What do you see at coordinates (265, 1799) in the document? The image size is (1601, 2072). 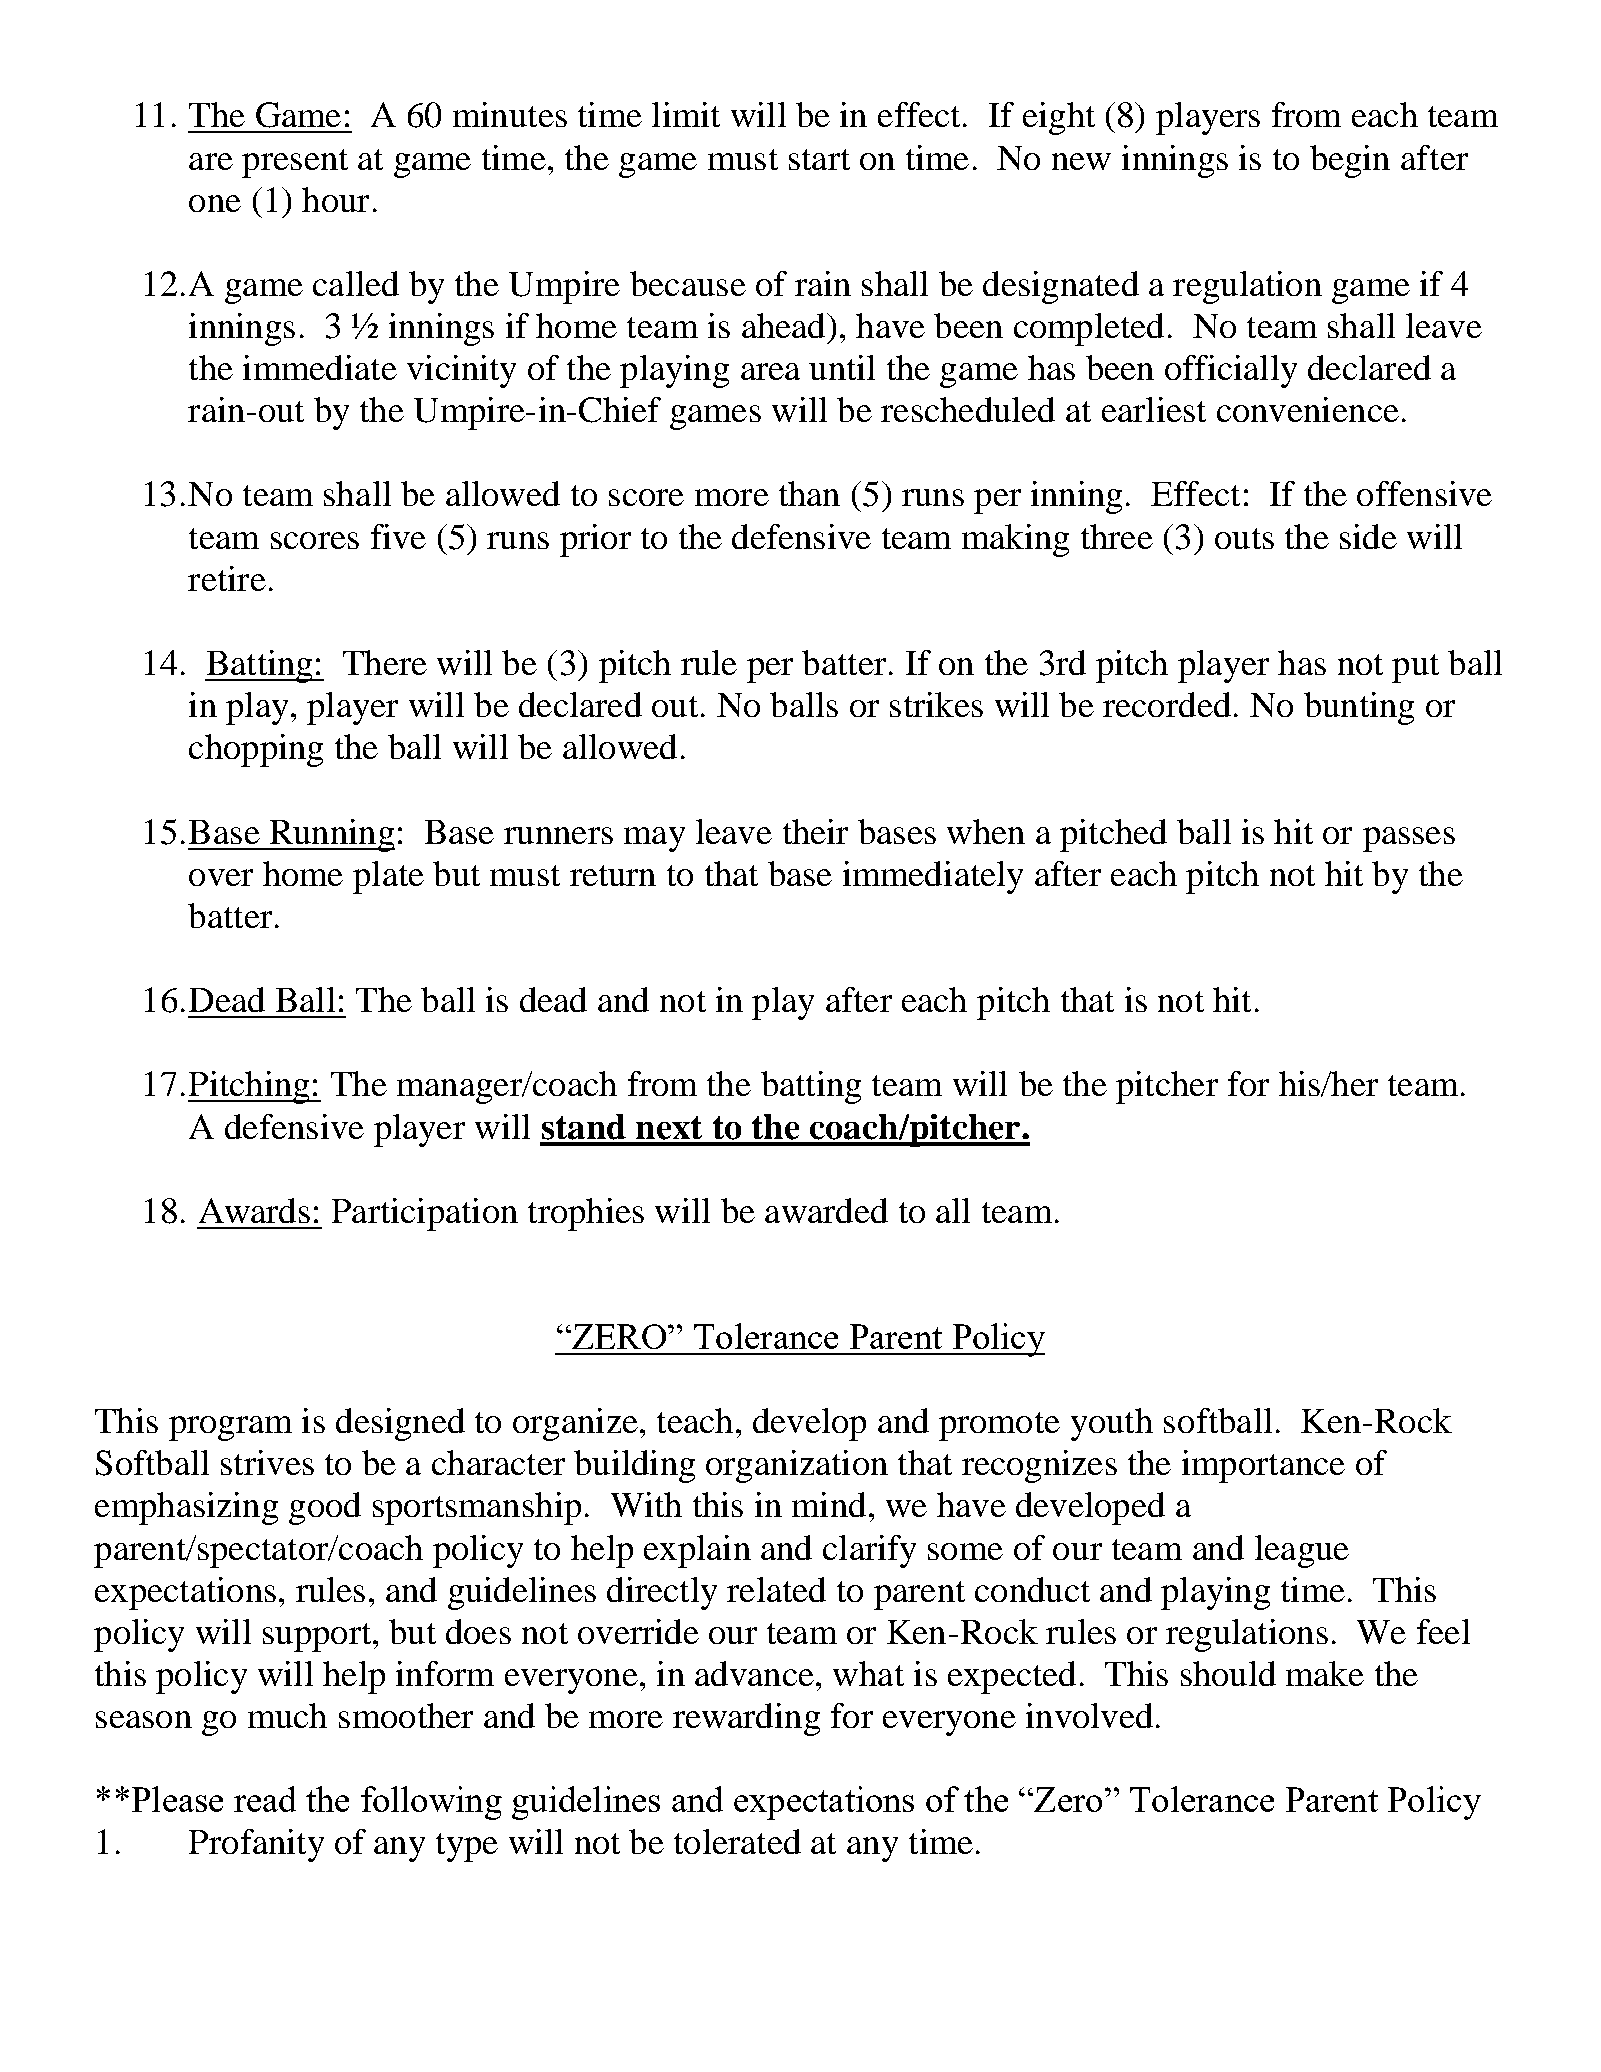 I see `read` at bounding box center [265, 1799].
